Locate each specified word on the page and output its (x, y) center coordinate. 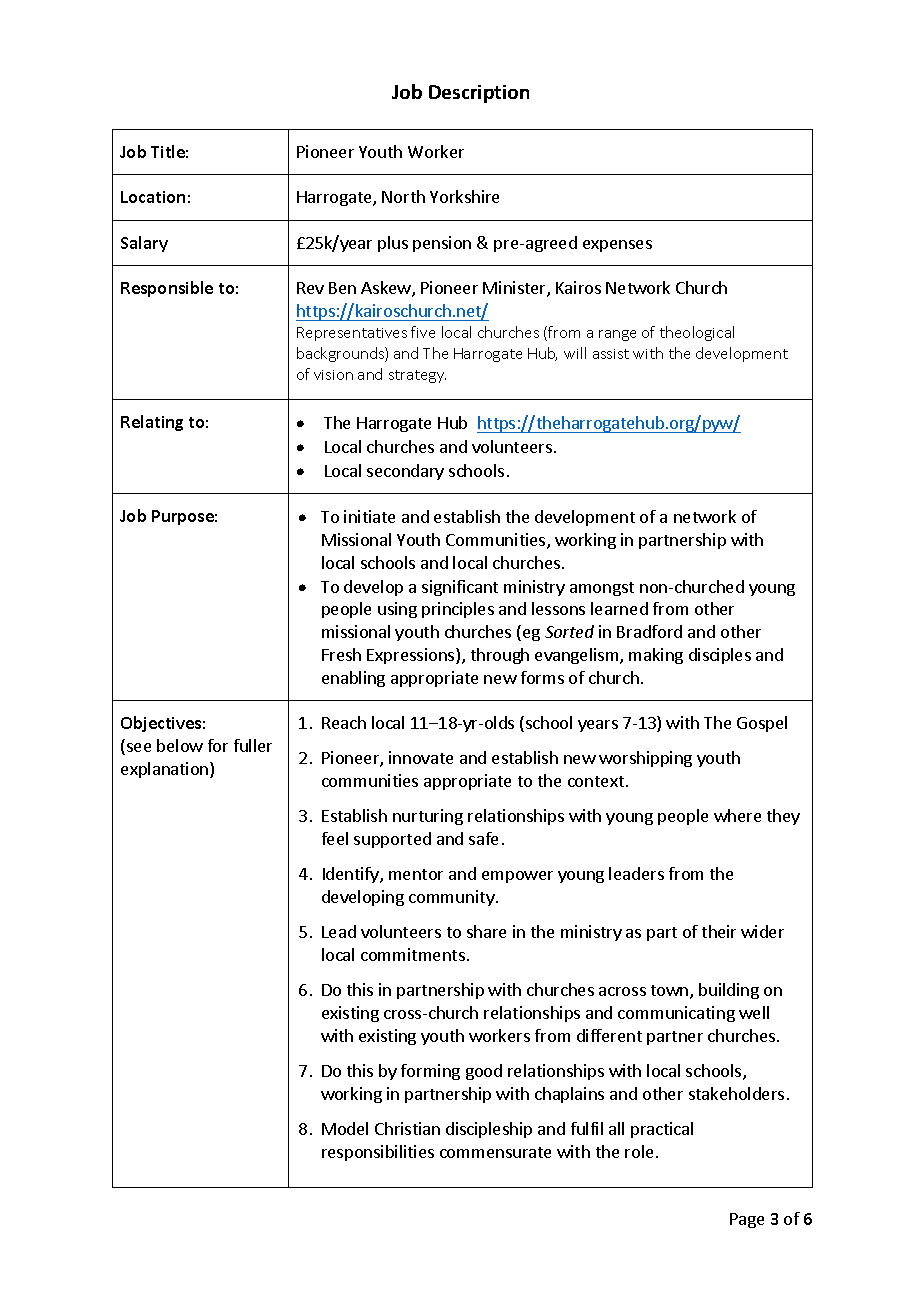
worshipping (645, 759)
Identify (352, 875)
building (729, 991)
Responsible (167, 289)
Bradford (649, 631)
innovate (421, 757)
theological (697, 333)
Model (345, 1128)
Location (153, 197)
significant (460, 588)
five (423, 332)
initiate (369, 516)
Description (479, 94)
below (180, 745)
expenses (617, 246)
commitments (413, 954)
